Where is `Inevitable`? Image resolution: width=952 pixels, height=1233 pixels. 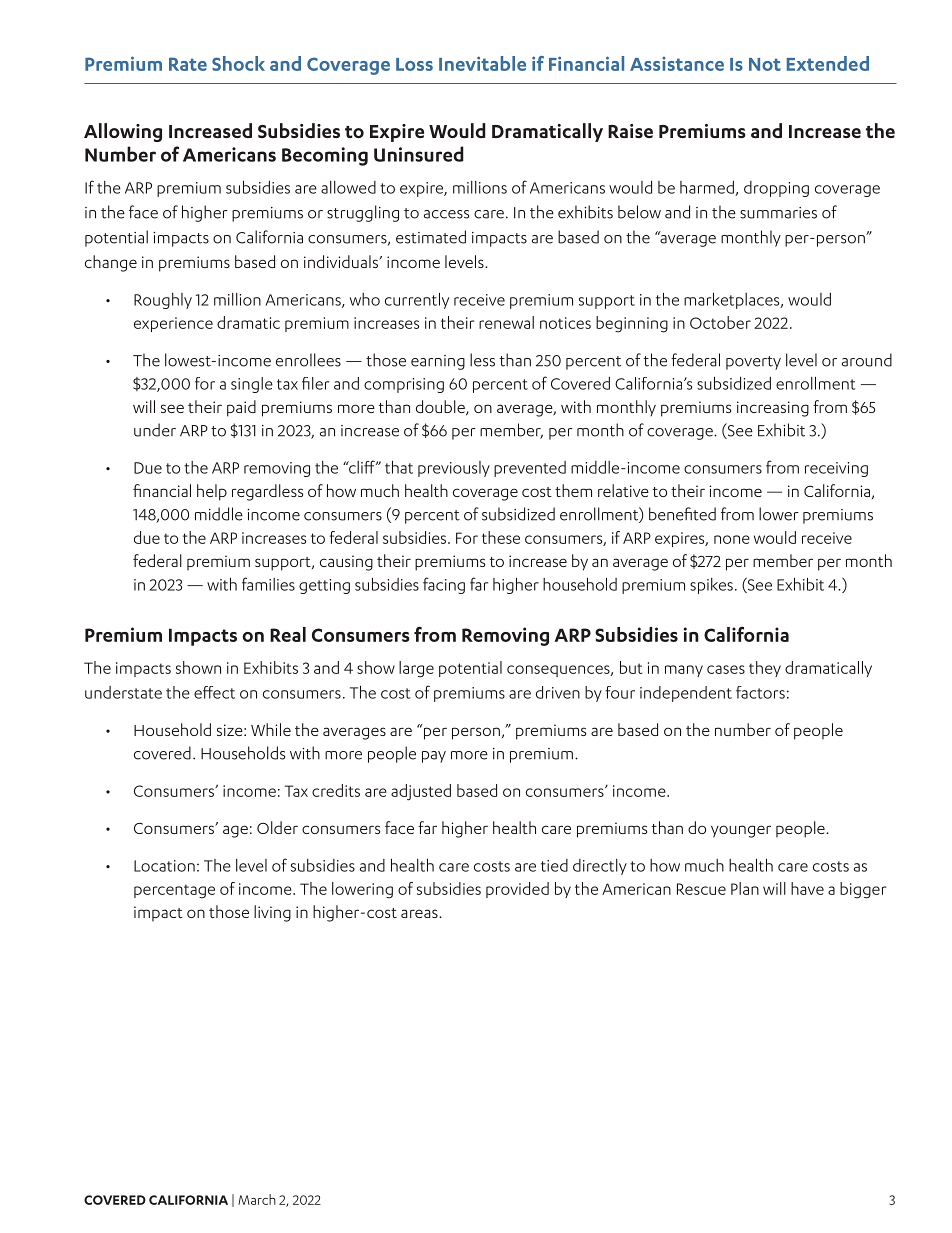 Inevitable is located at coordinates (482, 63).
